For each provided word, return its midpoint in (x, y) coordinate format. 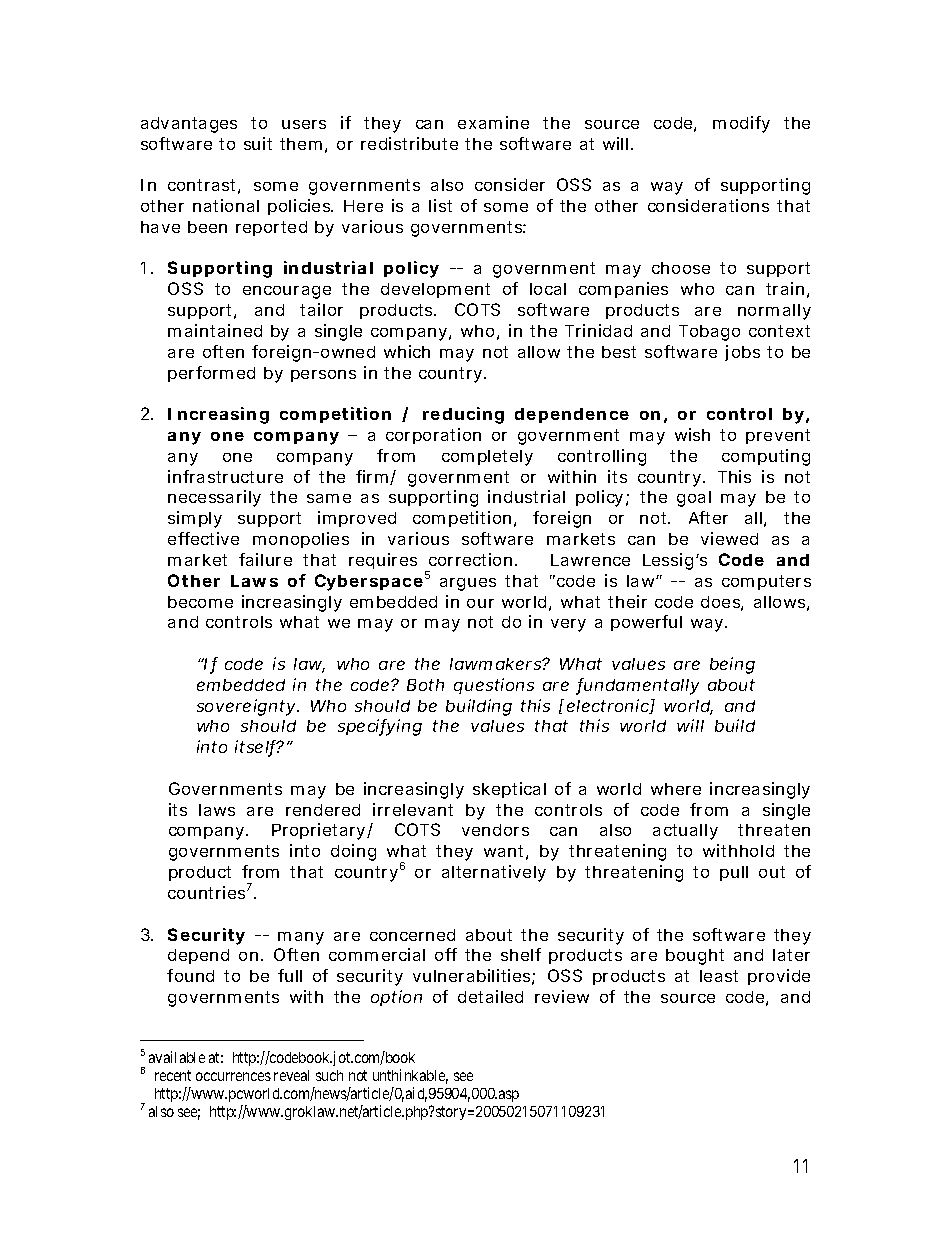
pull (734, 873)
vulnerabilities (474, 977)
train (787, 290)
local (548, 289)
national (226, 205)
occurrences (233, 1076)
